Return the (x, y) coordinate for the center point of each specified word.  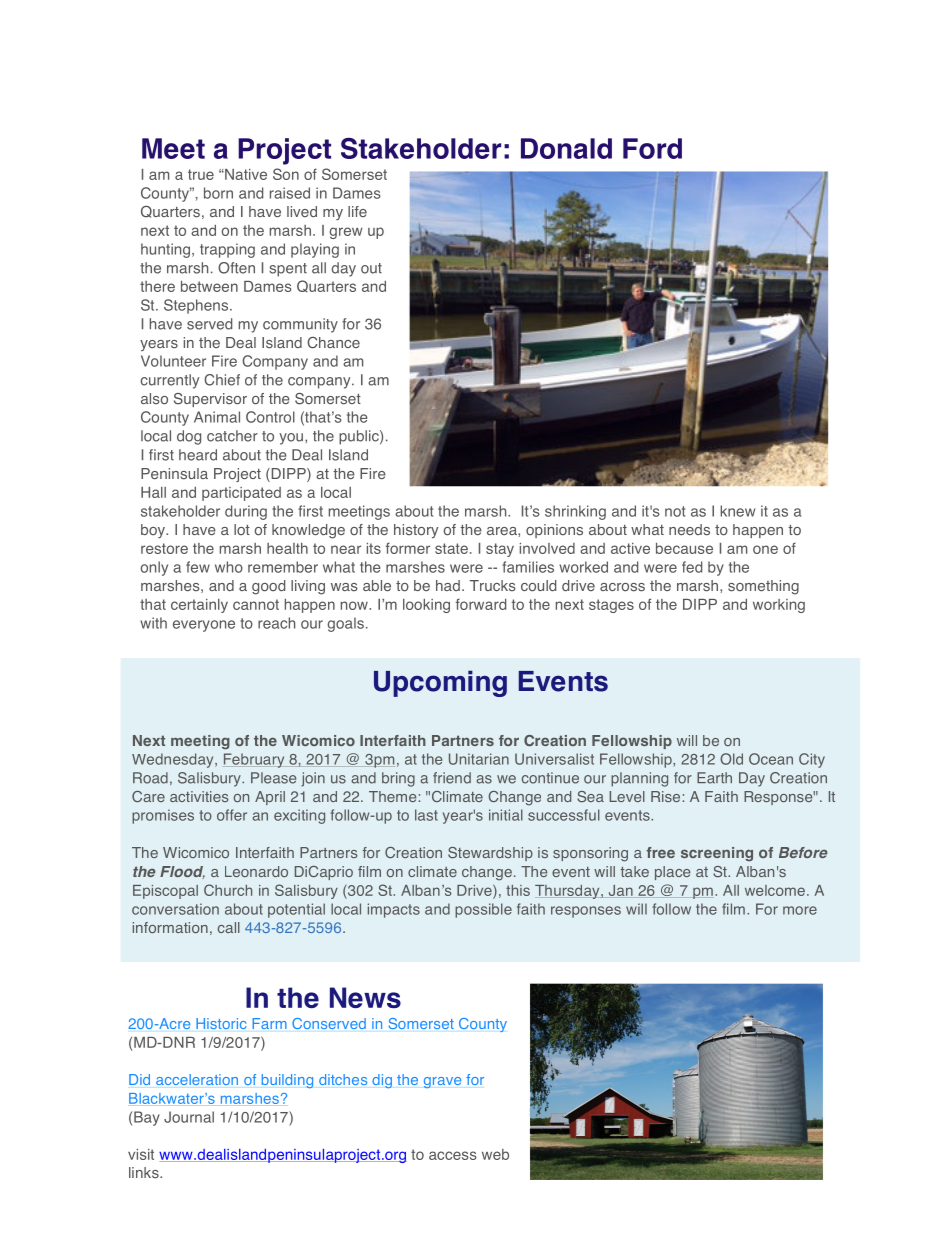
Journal (189, 1117)
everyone (204, 626)
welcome (775, 890)
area (503, 531)
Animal (217, 417)
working (779, 606)
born (218, 193)
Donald (566, 148)
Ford (652, 148)
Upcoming (440, 683)
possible (483, 910)
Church (228, 890)
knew (737, 511)
